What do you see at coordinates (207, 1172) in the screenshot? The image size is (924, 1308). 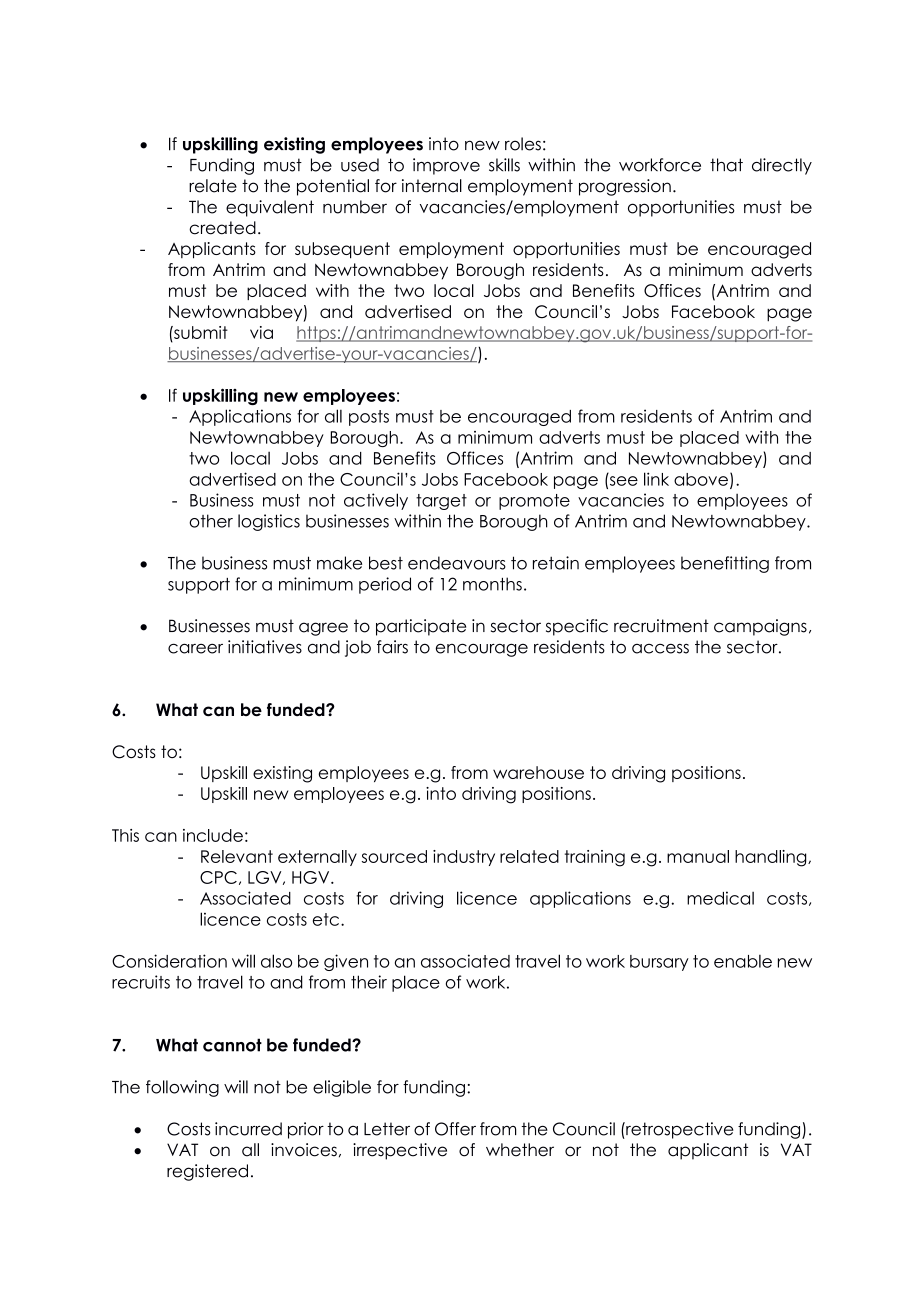 I see `registered` at bounding box center [207, 1172].
